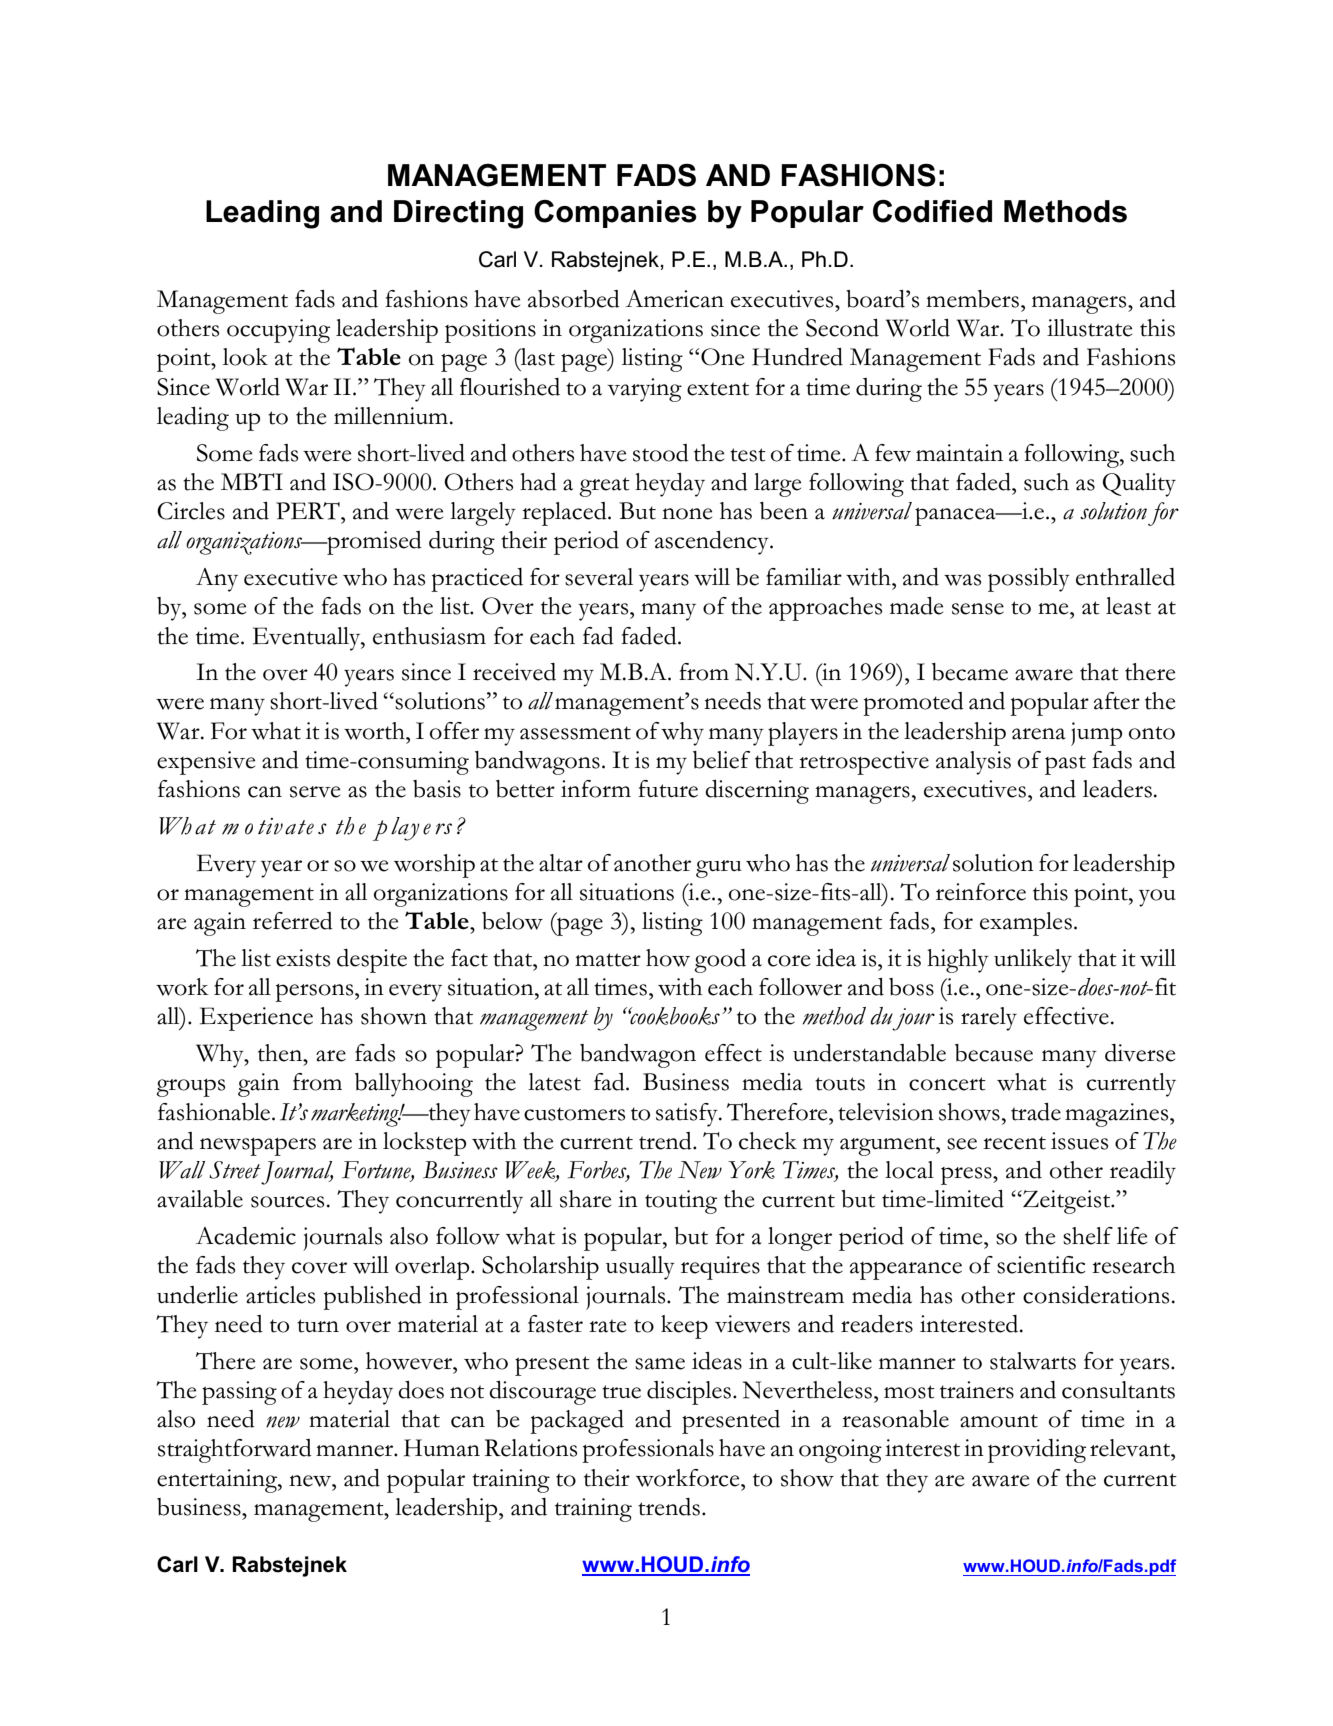 The width and height of the document is (1333, 1726). What do you see at coordinates (278, 331) in the document?
I see `occupying` at bounding box center [278, 331].
